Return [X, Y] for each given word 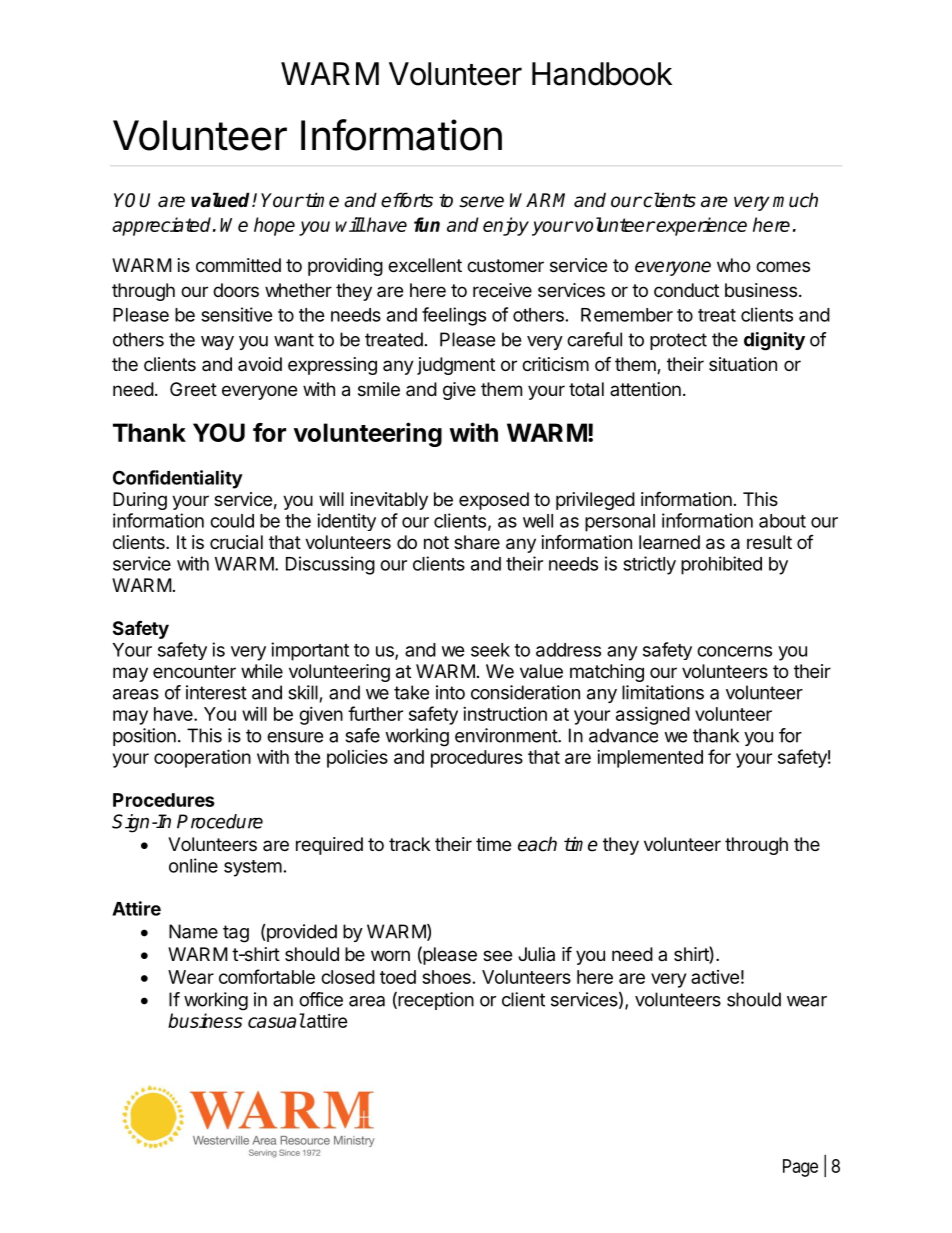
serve [481, 202]
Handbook [602, 74]
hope [274, 226]
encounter [194, 671]
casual [276, 1020]
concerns [734, 651]
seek [490, 650]
